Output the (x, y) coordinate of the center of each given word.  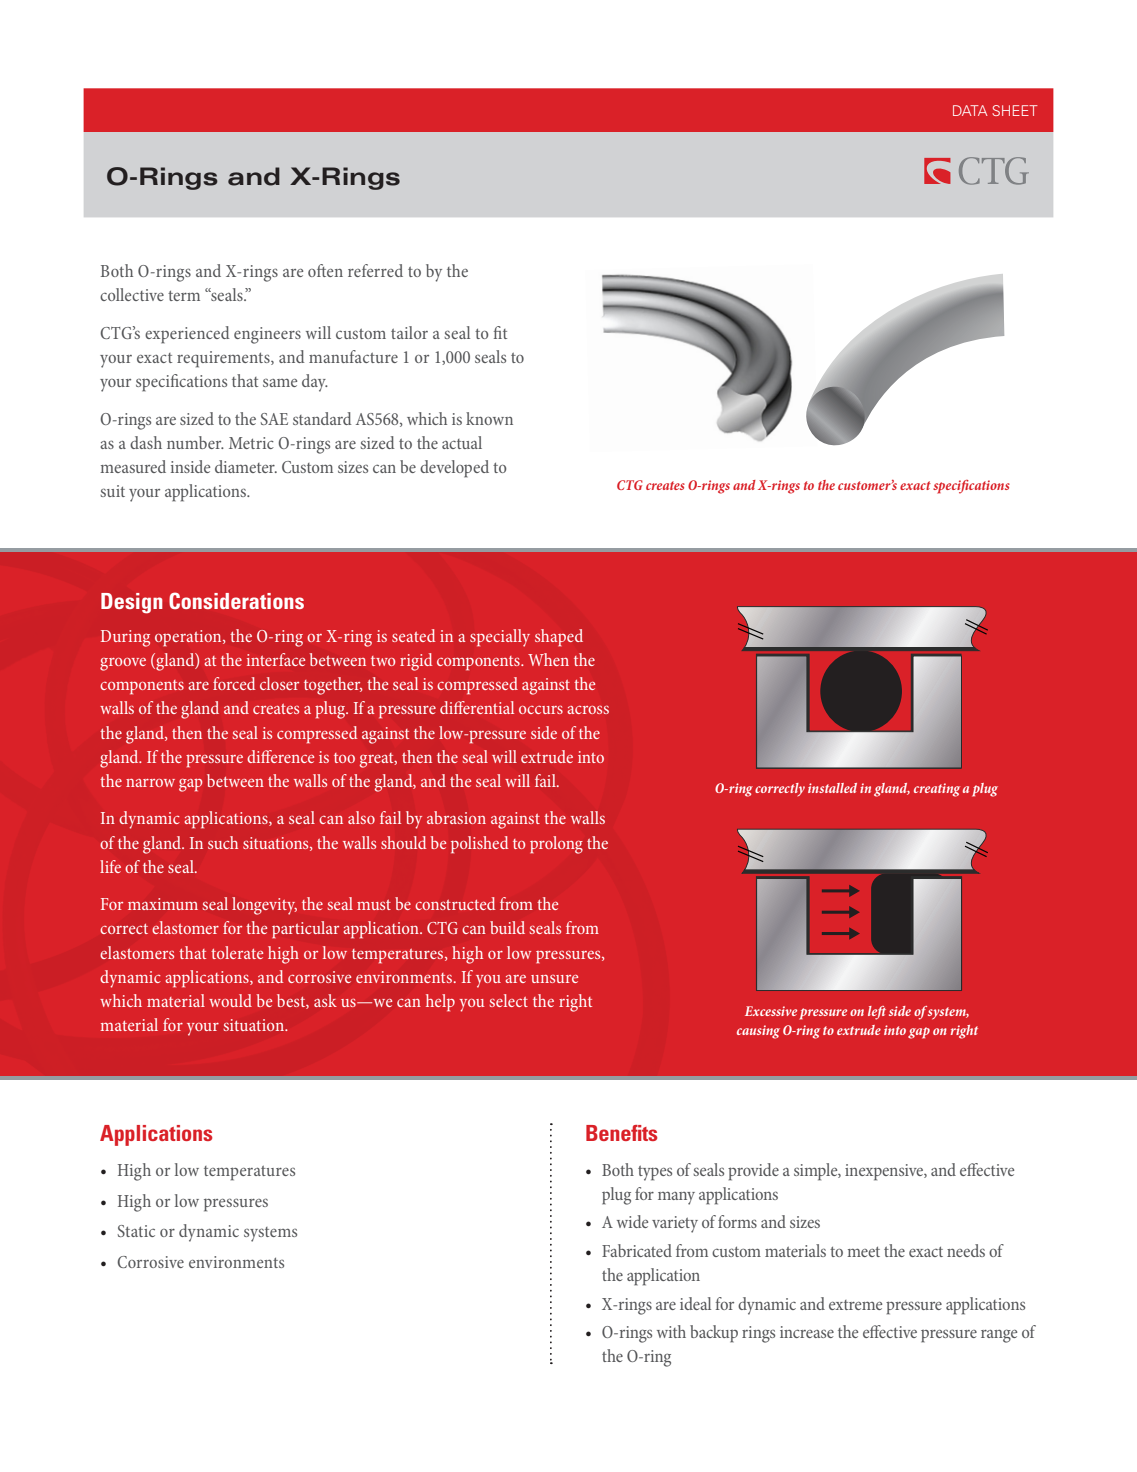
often (325, 270)
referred (375, 270)
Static (136, 1231)
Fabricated (637, 1250)
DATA (970, 110)
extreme (855, 1305)
